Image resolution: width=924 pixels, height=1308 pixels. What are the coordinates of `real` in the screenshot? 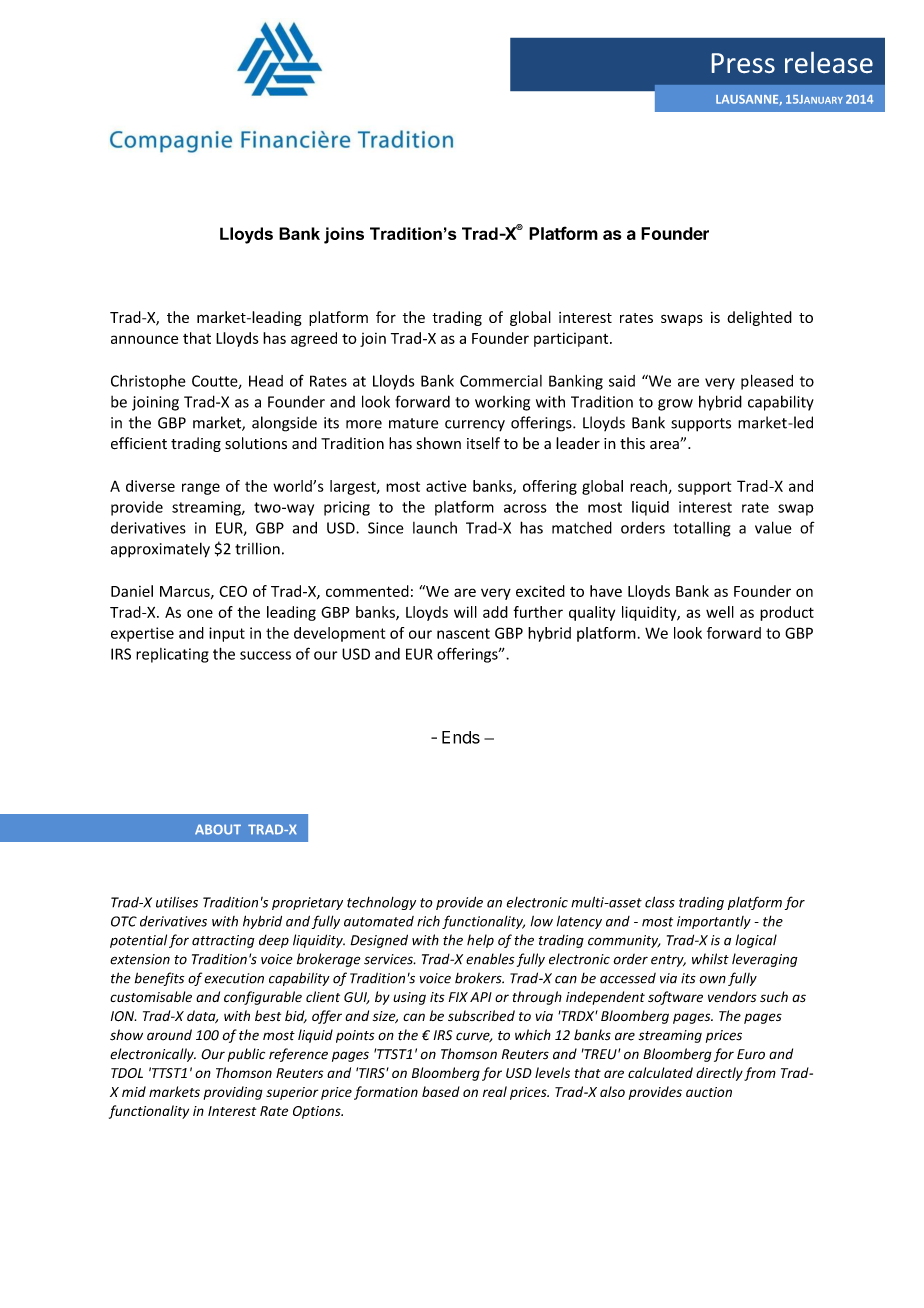 It's located at (495, 1091).
